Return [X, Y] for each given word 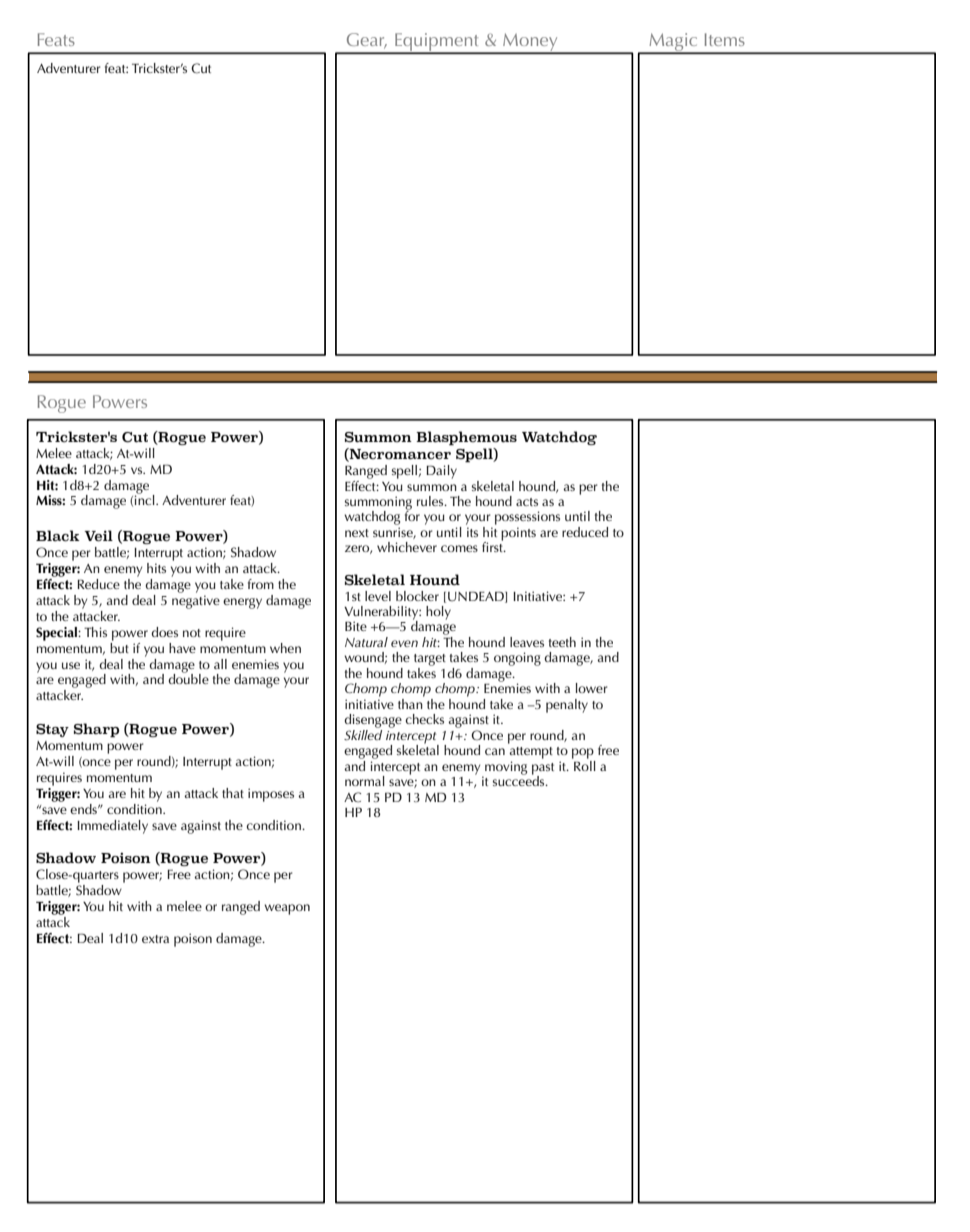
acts [527, 502]
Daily [441, 472]
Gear [367, 41]
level [378, 596]
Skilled [363, 734]
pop [583, 753]
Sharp [96, 730]
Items [725, 39]
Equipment [437, 43]
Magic [673, 43]
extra [155, 939]
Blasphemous [466, 438]
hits [156, 568]
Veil [98, 536]
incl [146, 499]
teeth [562, 642]
